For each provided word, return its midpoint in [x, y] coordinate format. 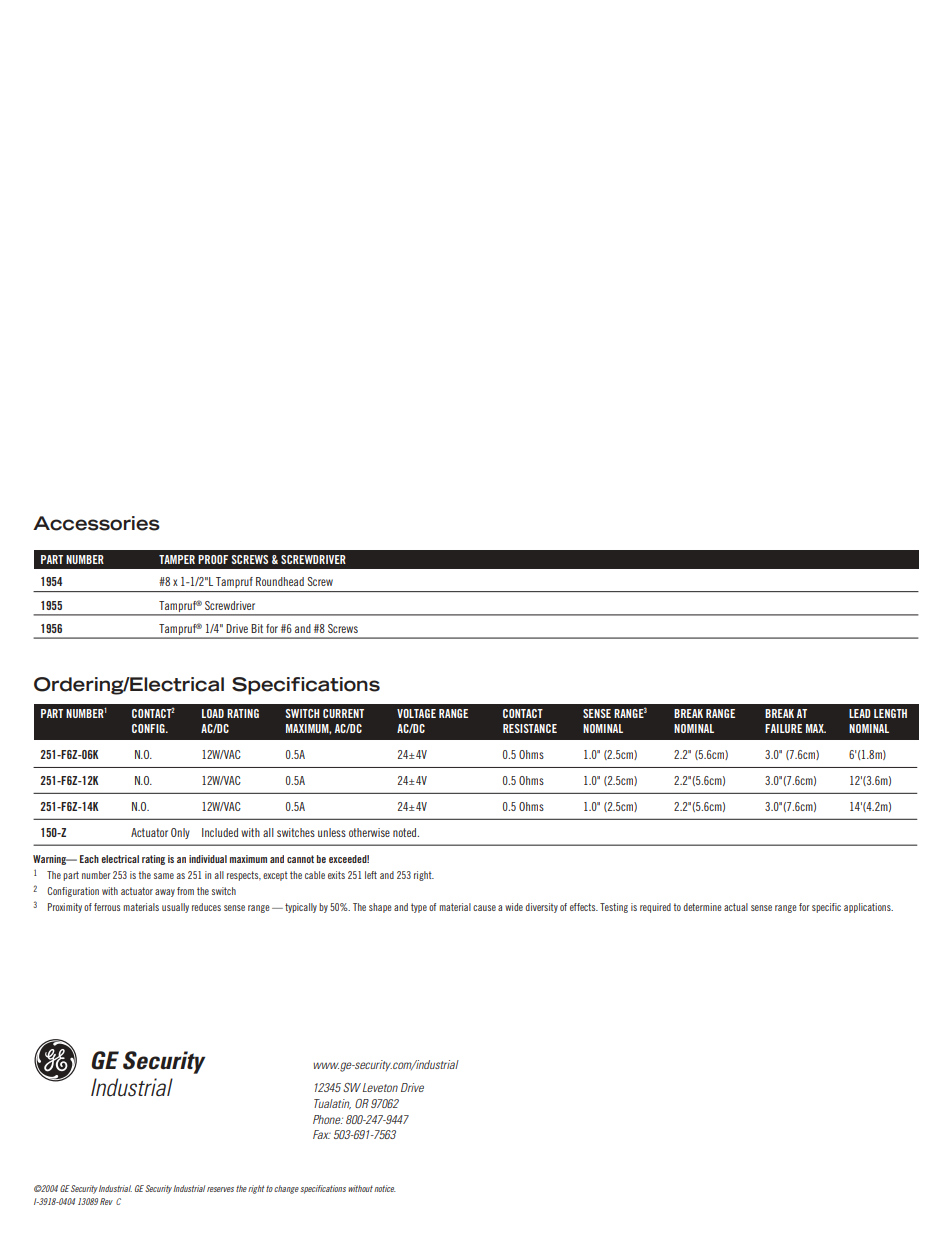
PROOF [213, 559]
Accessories [96, 523]
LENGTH [890, 713]
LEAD [860, 713]
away [165, 893]
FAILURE [783, 728]
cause [484, 908]
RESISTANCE [530, 728]
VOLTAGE [416, 713]
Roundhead [280, 581]
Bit [257, 628]
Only [180, 833]
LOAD [213, 713]
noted [406, 832]
